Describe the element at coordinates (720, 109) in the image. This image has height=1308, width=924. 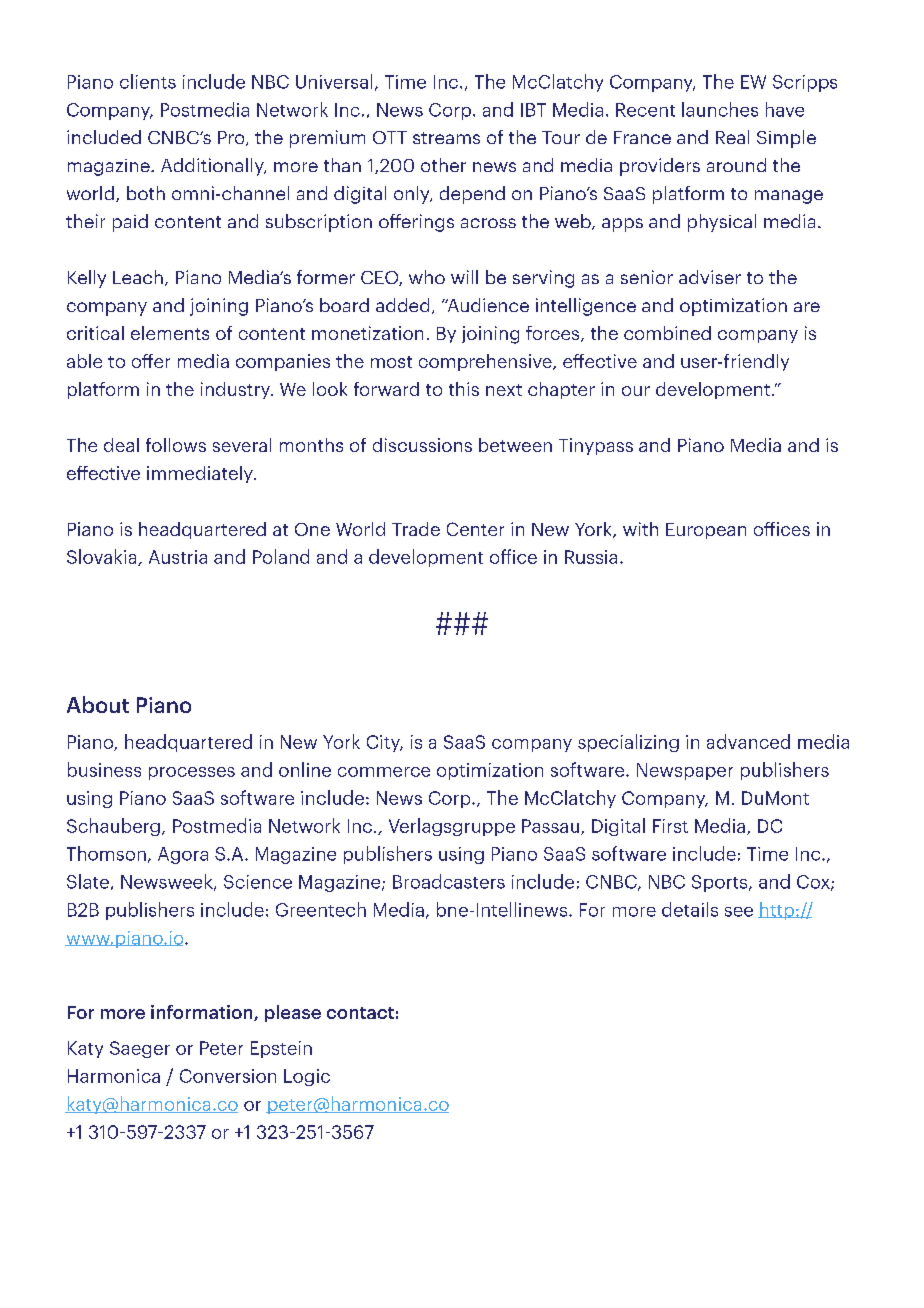
I see `launches` at that location.
